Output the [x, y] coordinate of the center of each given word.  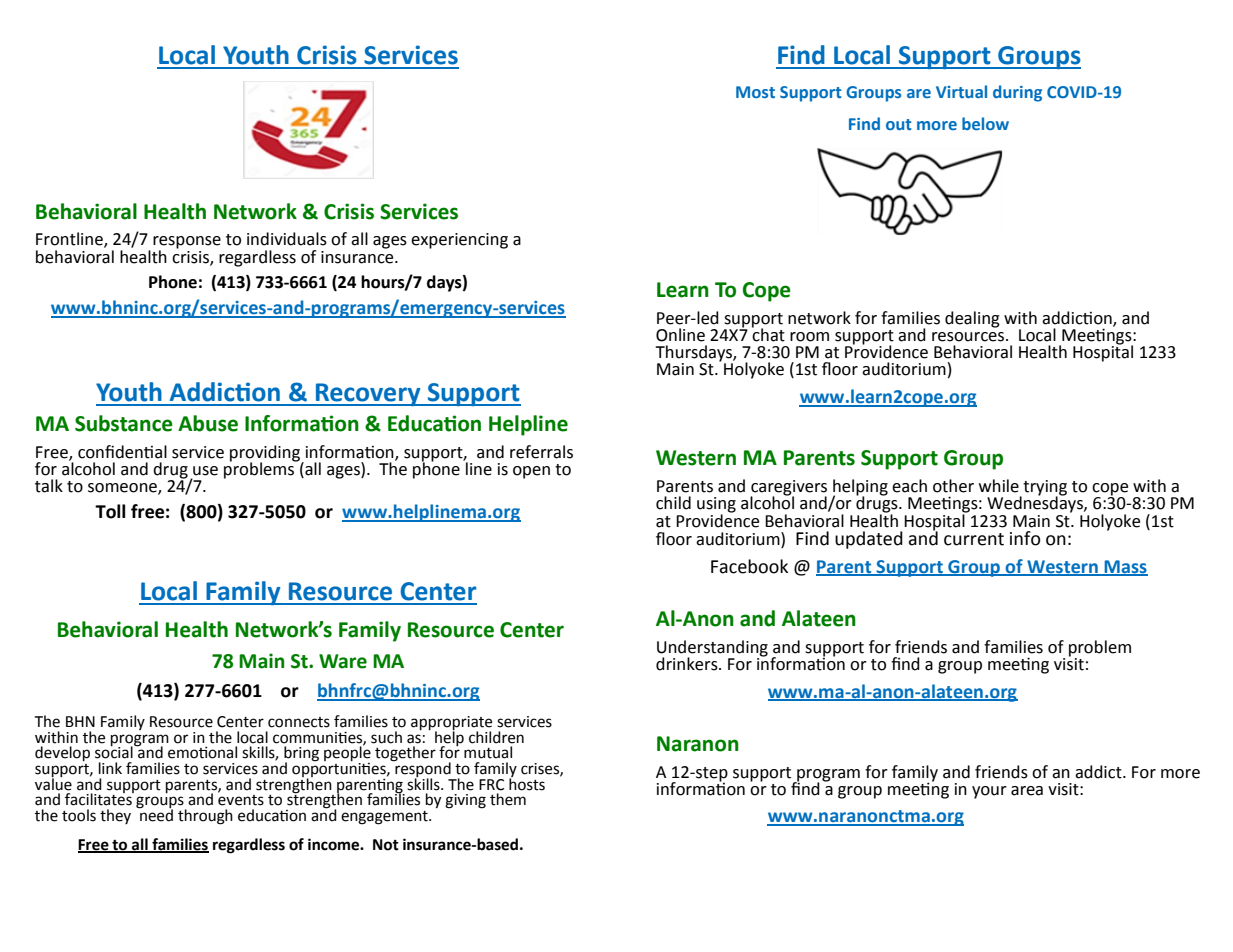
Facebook [749, 566]
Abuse [208, 423]
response [187, 243]
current [974, 539]
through [205, 817]
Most [755, 92]
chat [768, 334]
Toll [110, 511]
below [985, 123]
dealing [972, 319]
